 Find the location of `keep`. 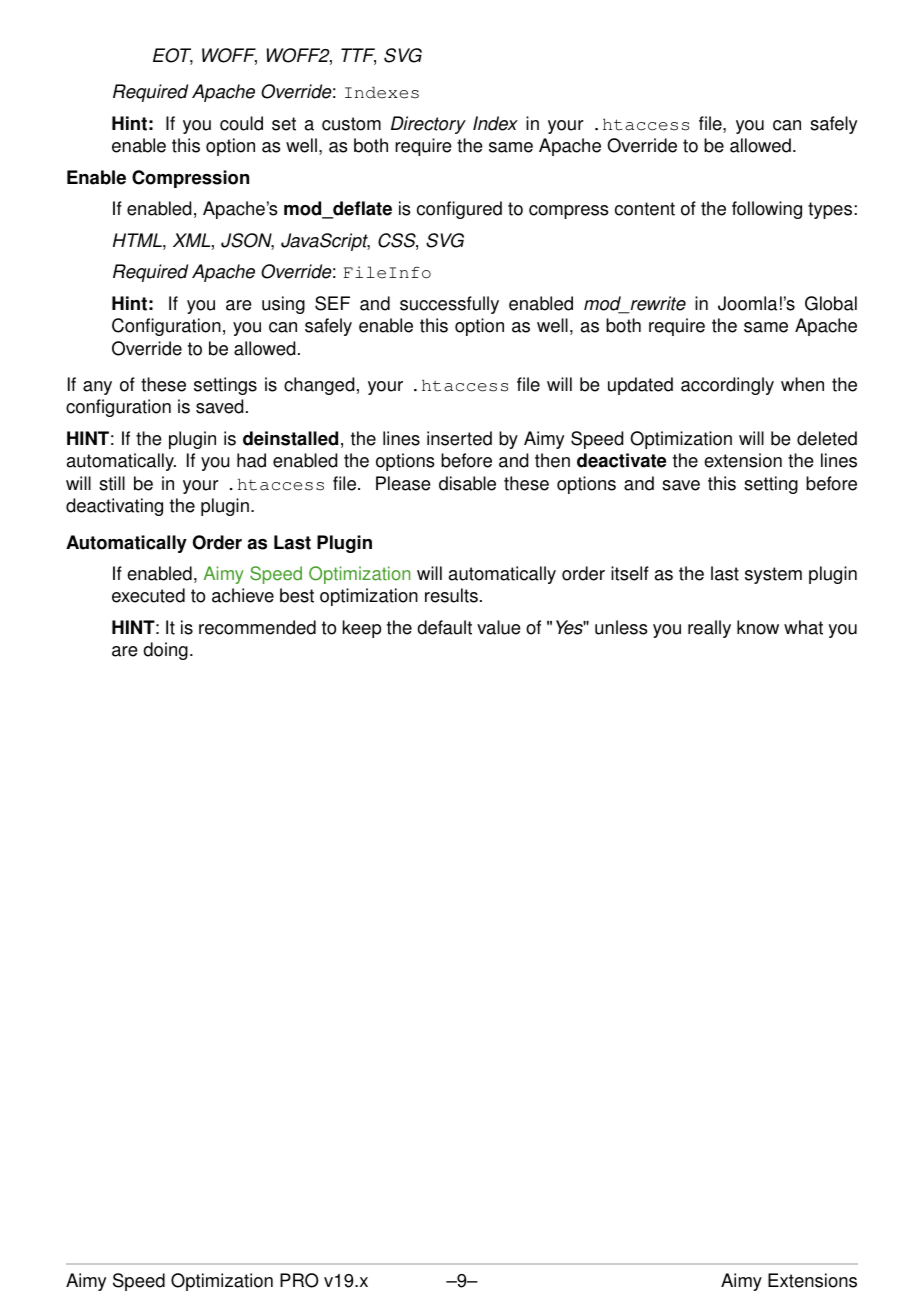

keep is located at coordinates (362, 629).
